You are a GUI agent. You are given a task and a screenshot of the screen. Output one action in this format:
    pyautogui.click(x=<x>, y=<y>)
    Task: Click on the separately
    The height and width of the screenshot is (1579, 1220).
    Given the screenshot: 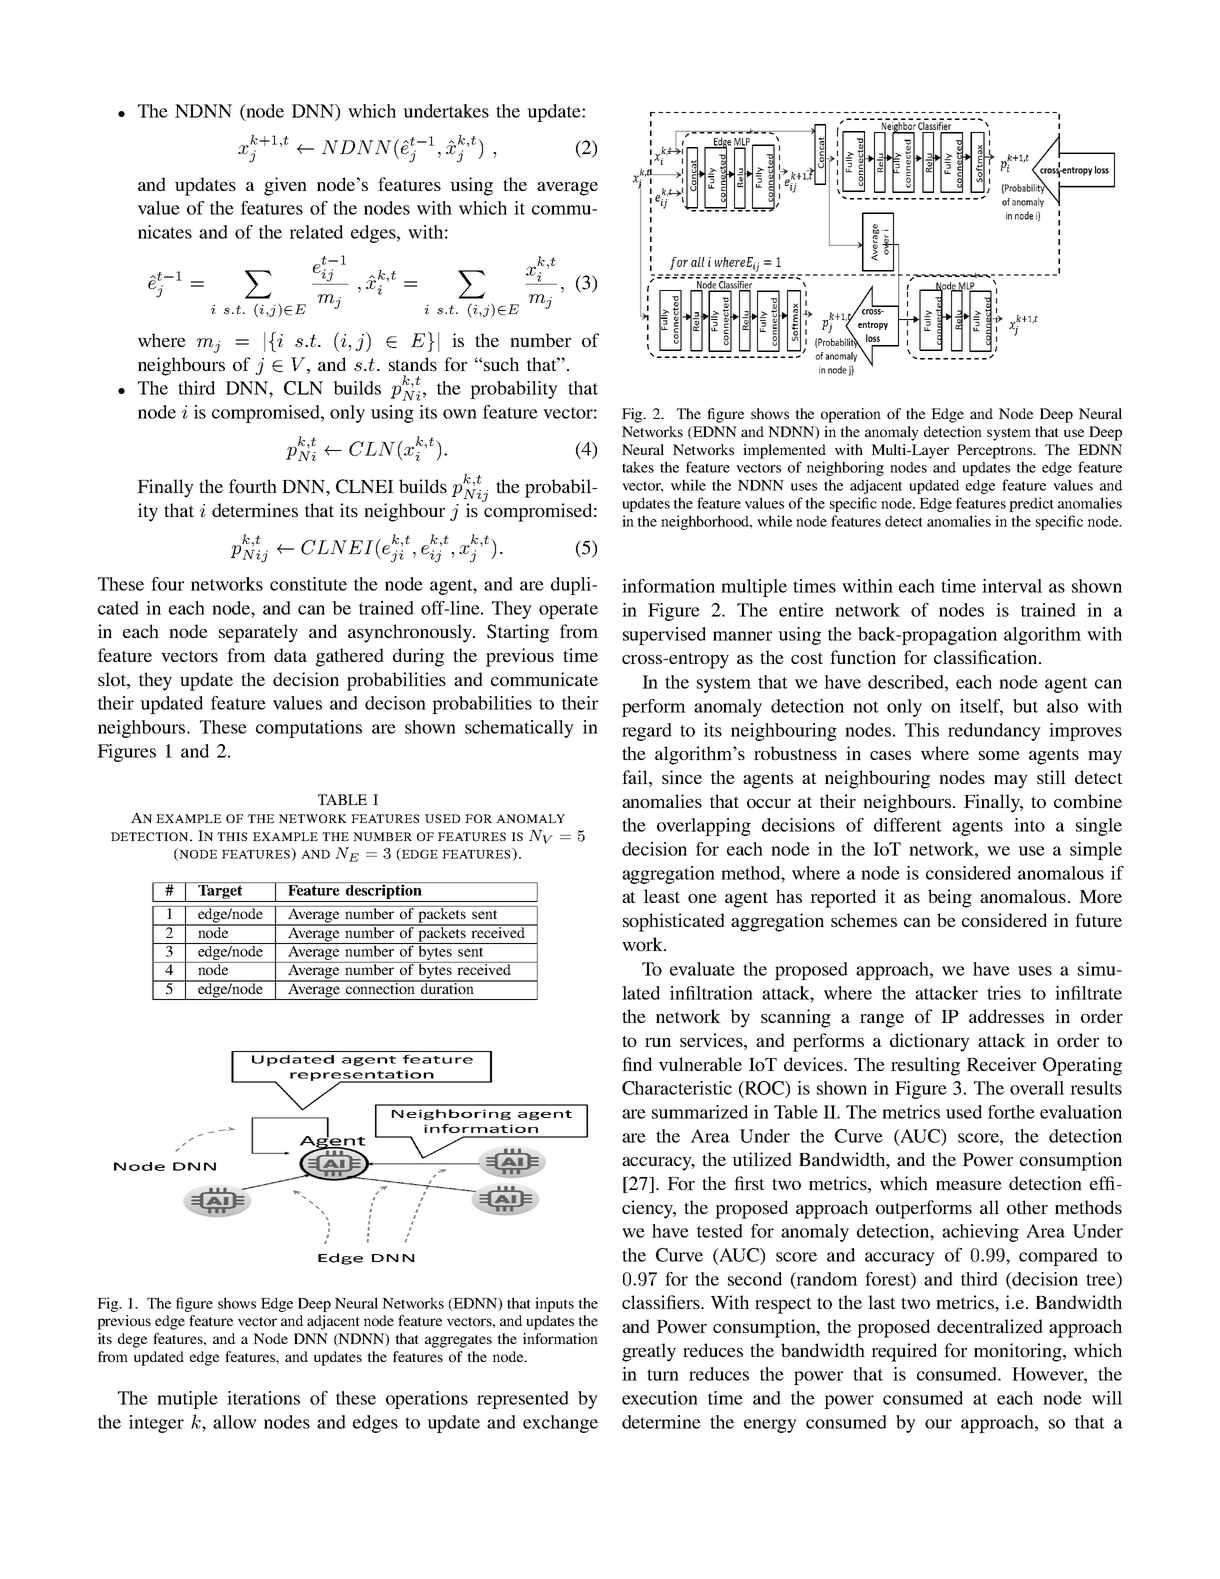 What is the action you would take?
    pyautogui.click(x=258, y=633)
